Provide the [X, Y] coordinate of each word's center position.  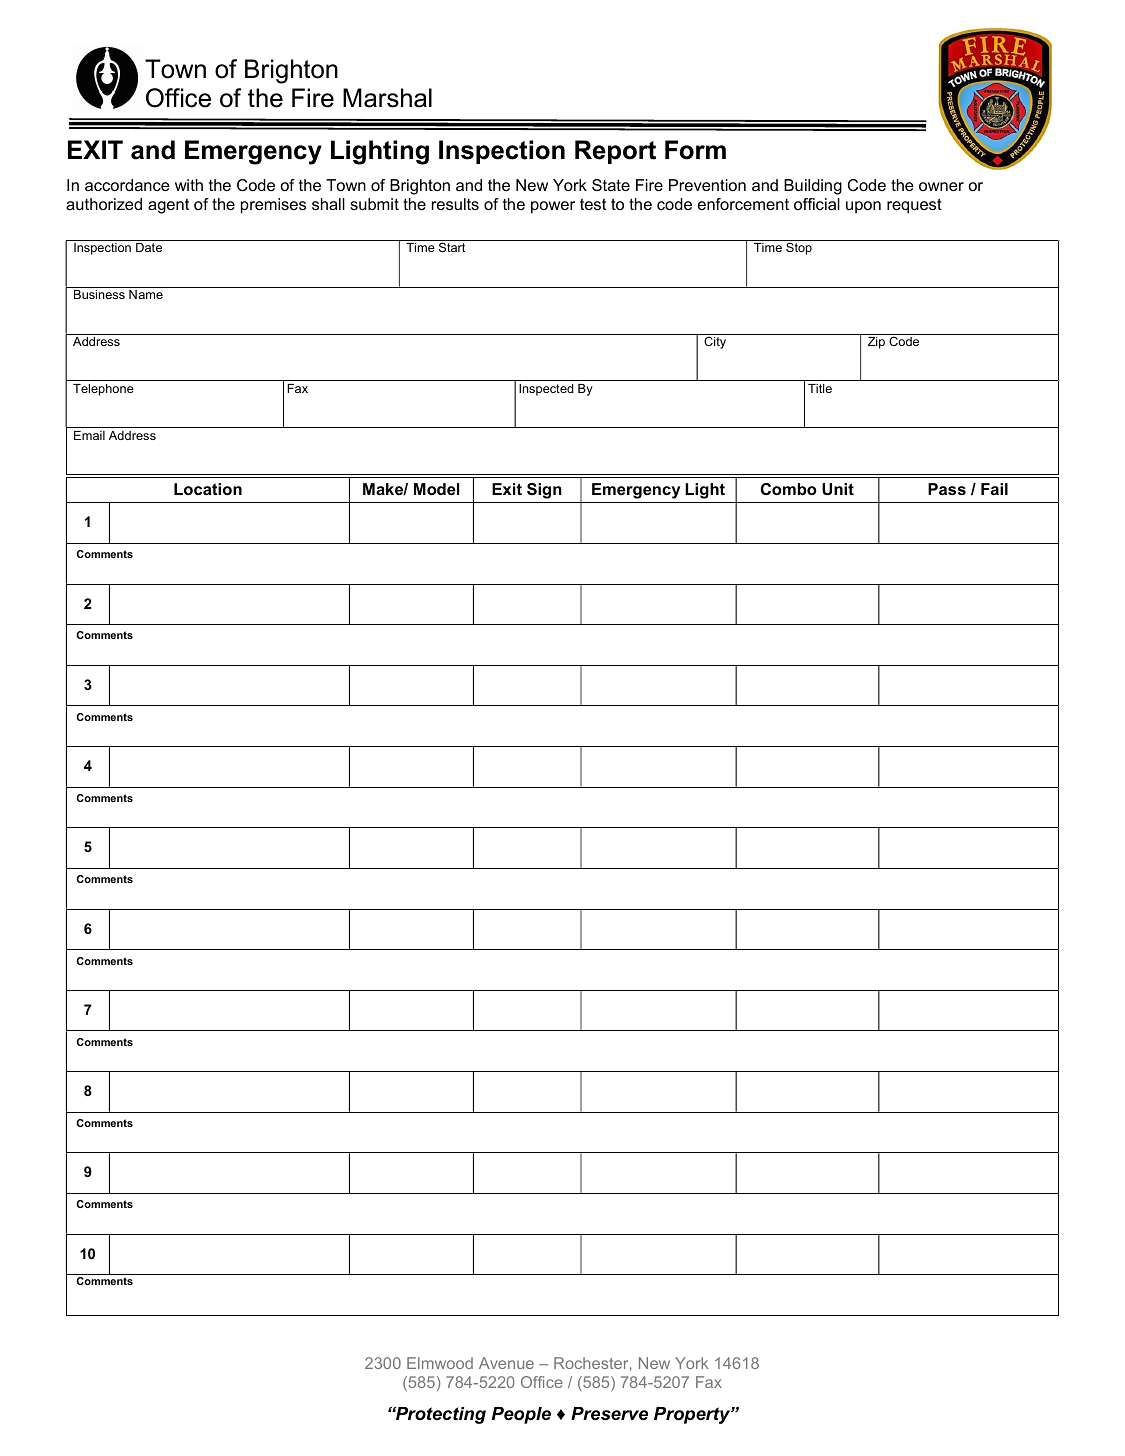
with [189, 185]
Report [615, 152]
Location [208, 489]
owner [941, 186]
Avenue [506, 1363]
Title [820, 388]
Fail [994, 489]
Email [89, 435]
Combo [789, 489]
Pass [947, 489]
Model [436, 489]
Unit [838, 489]
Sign [544, 491]
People [521, 1415]
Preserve [609, 1413]
